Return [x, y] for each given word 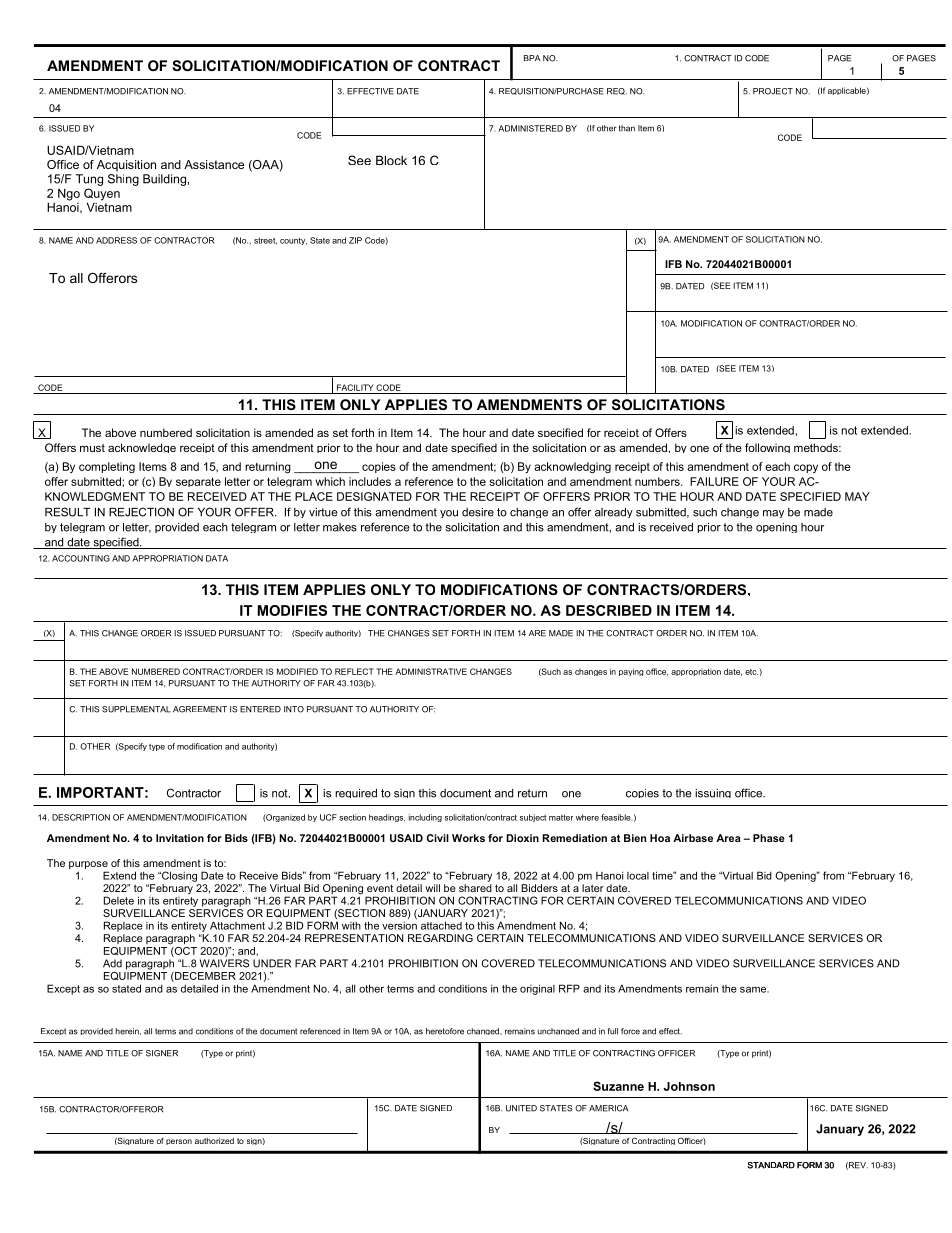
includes [370, 481]
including [425, 818]
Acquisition [126, 166]
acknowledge [142, 448]
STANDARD [771, 1165]
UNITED [521, 1108]
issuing [713, 793]
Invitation [180, 838]
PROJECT [773, 91]
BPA [532, 58]
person [179, 1142]
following [767, 448]
